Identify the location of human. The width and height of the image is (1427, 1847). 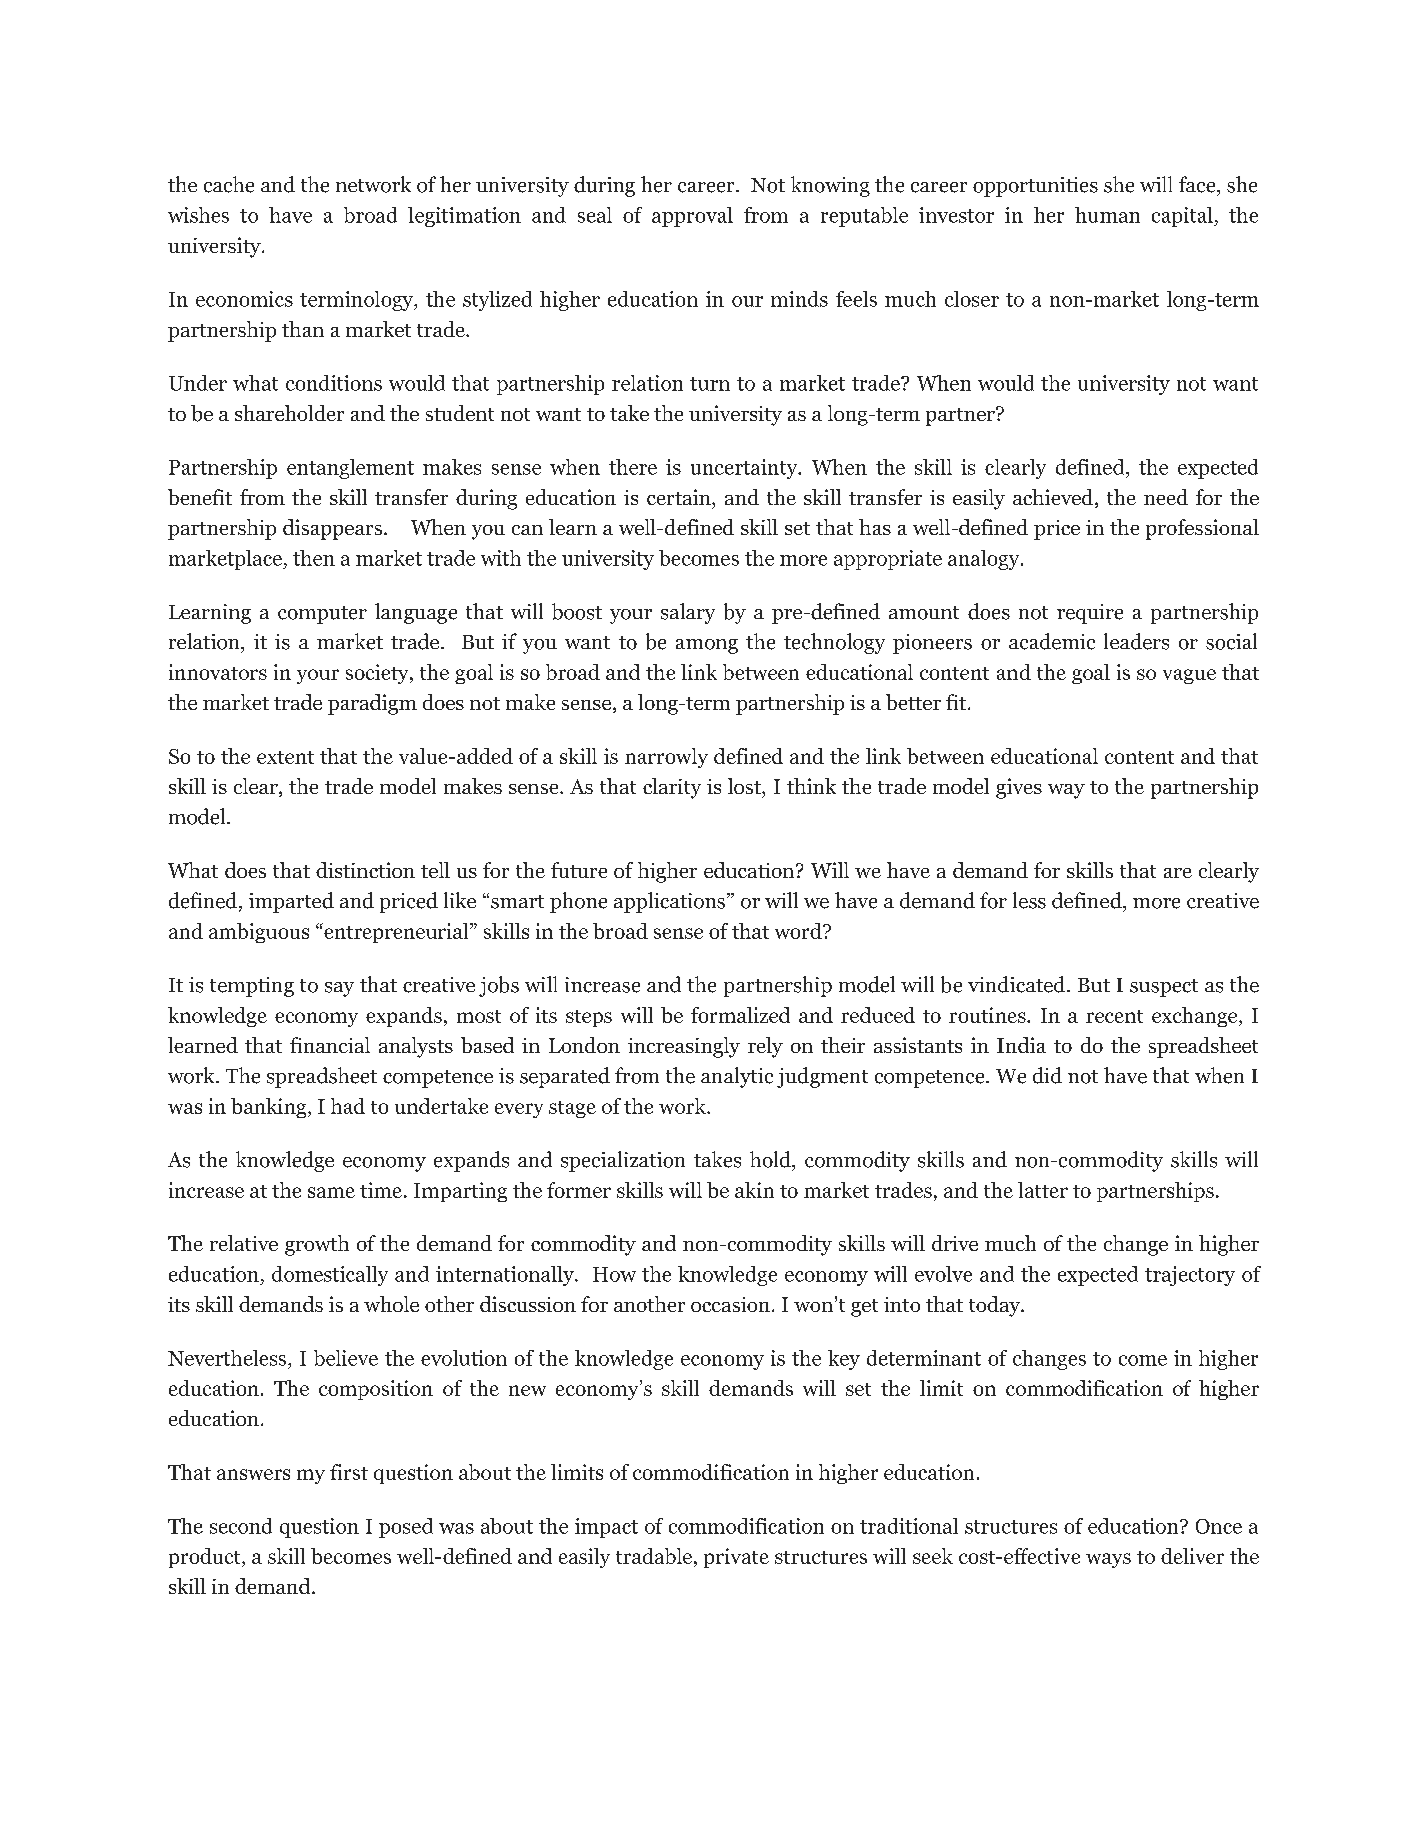
(1107, 215).
